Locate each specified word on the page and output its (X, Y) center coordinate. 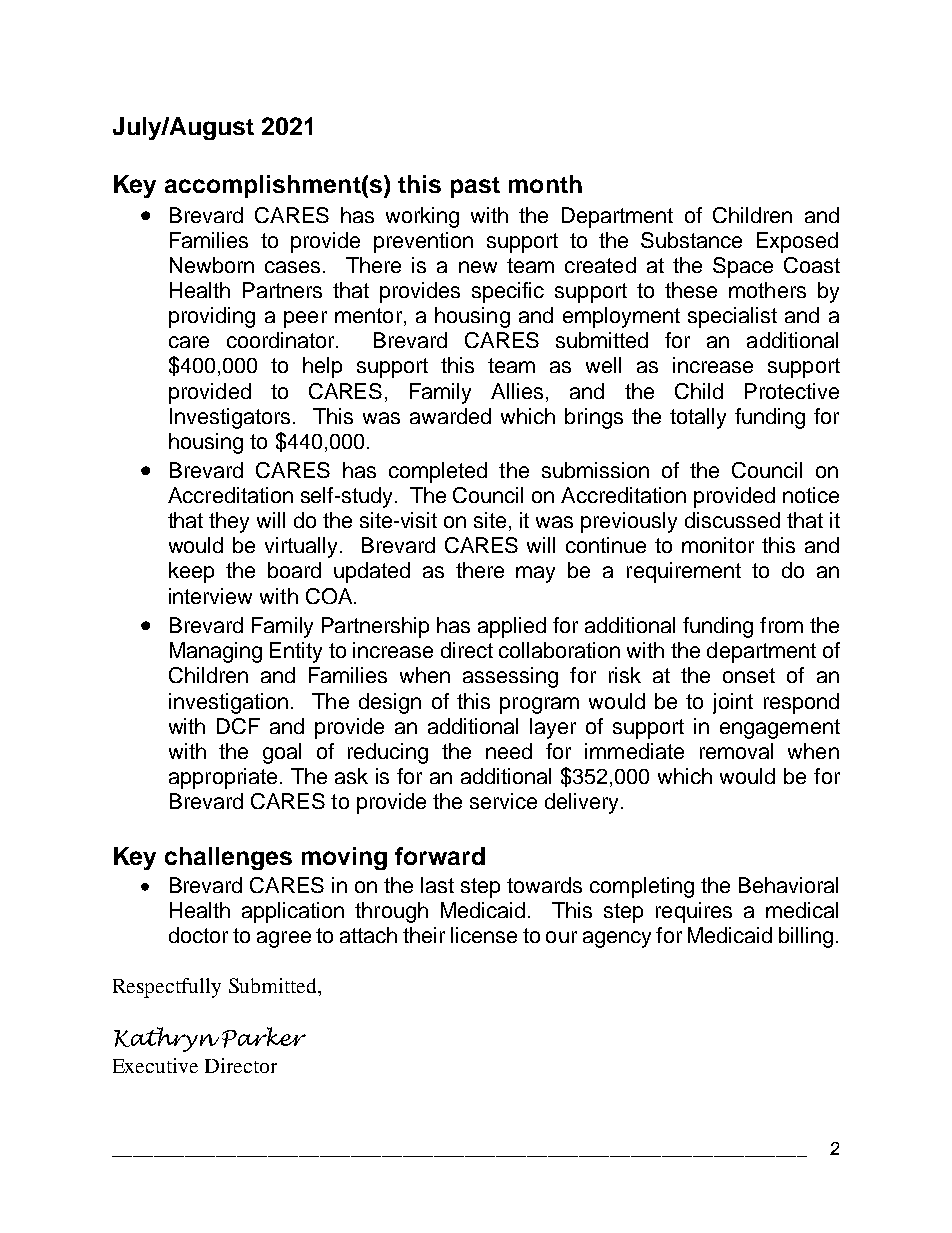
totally (698, 418)
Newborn (212, 265)
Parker (264, 1037)
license (484, 935)
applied (512, 627)
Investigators (230, 418)
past (475, 187)
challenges (228, 858)
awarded (450, 416)
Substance (691, 240)
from (781, 625)
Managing (216, 652)
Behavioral (788, 885)
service (503, 801)
